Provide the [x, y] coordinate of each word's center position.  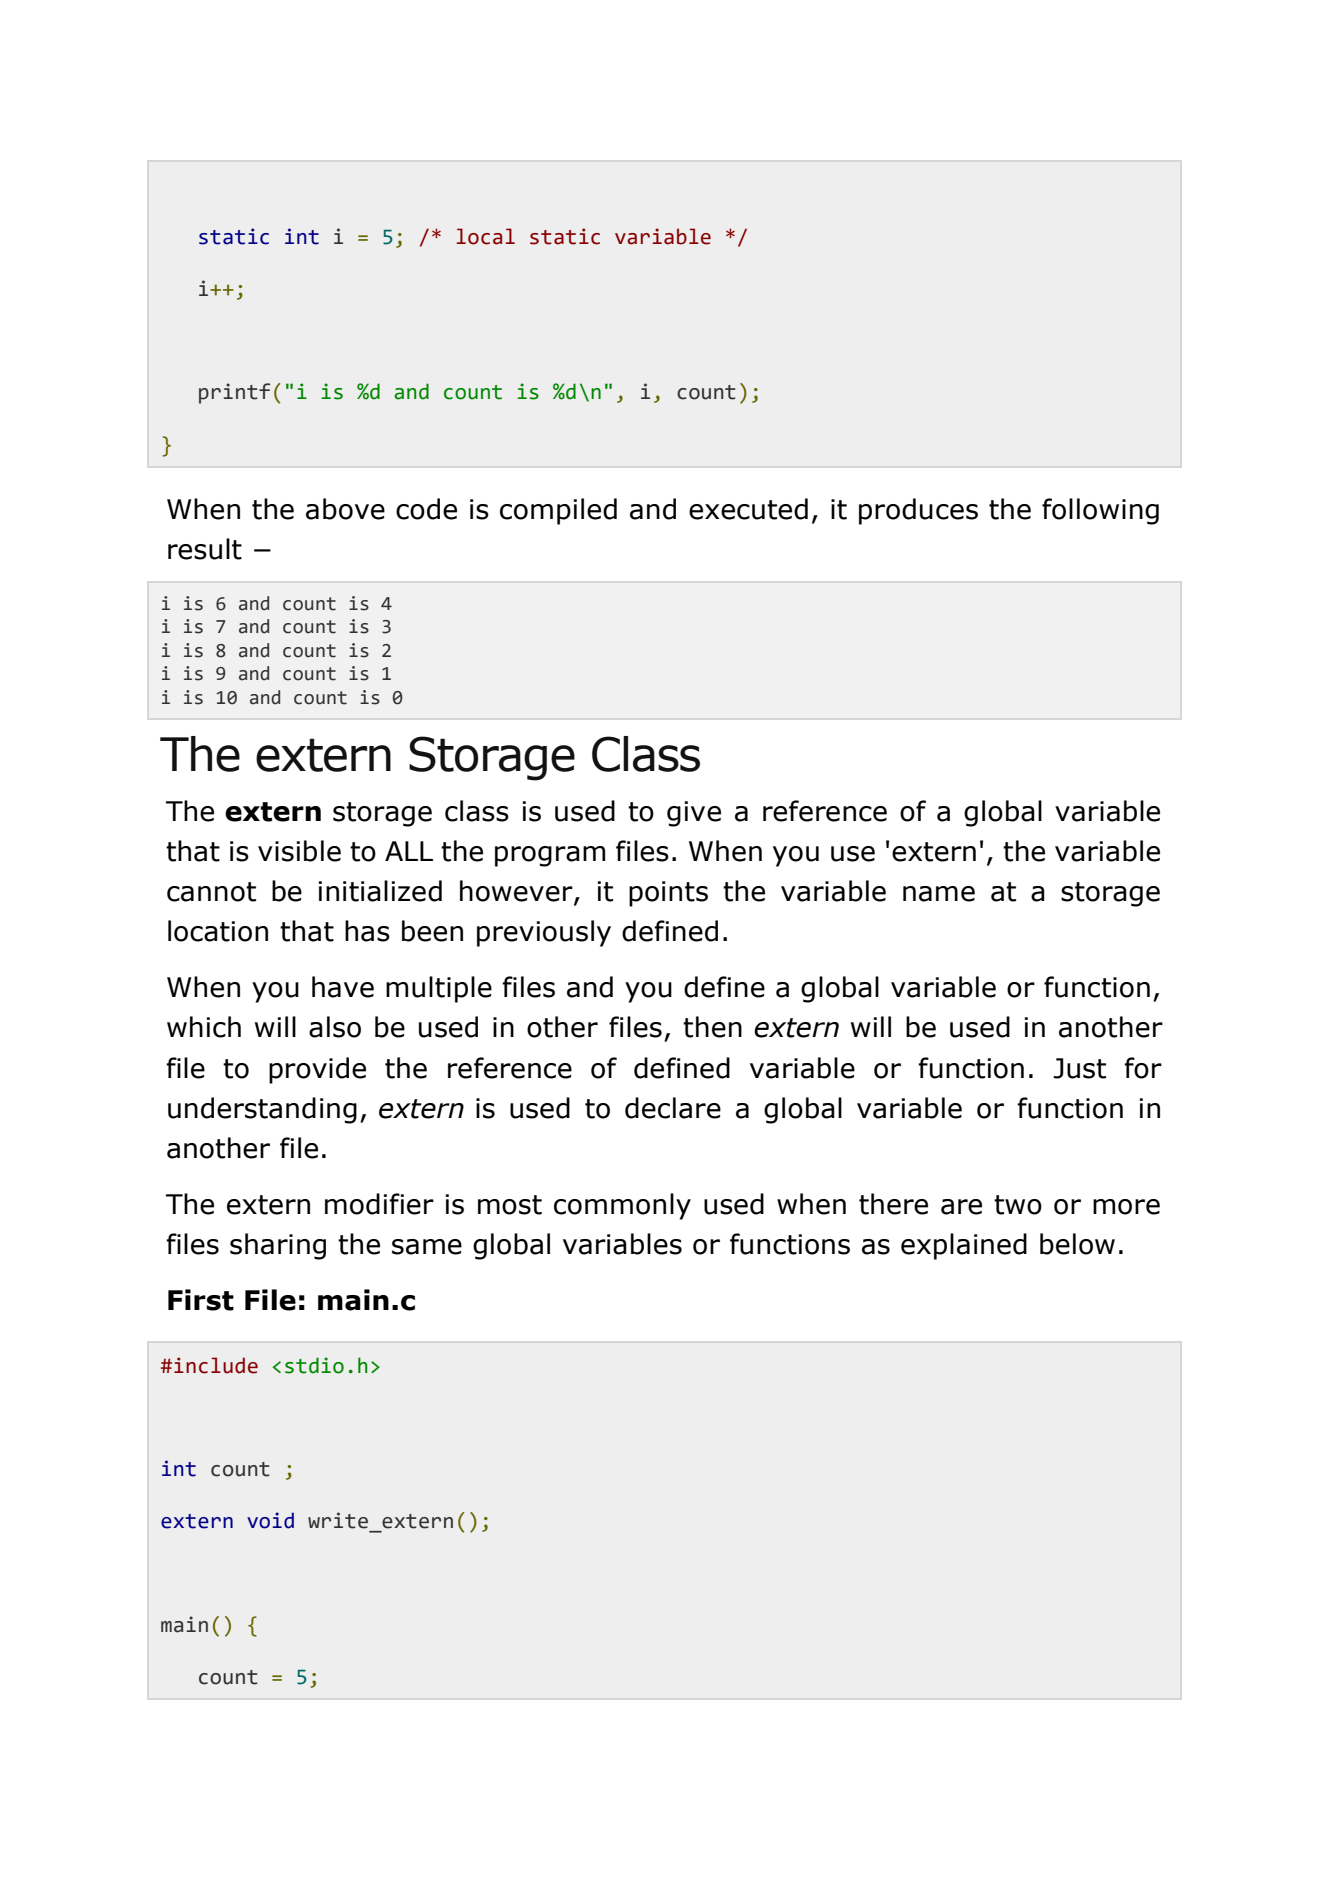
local [486, 236]
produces [918, 511]
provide [317, 1070]
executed [748, 509]
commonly [622, 1206]
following [1100, 511]
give [694, 814]
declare [673, 1108]
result [205, 549]
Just [1079, 1068]
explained [964, 1246]
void [270, 1520]
